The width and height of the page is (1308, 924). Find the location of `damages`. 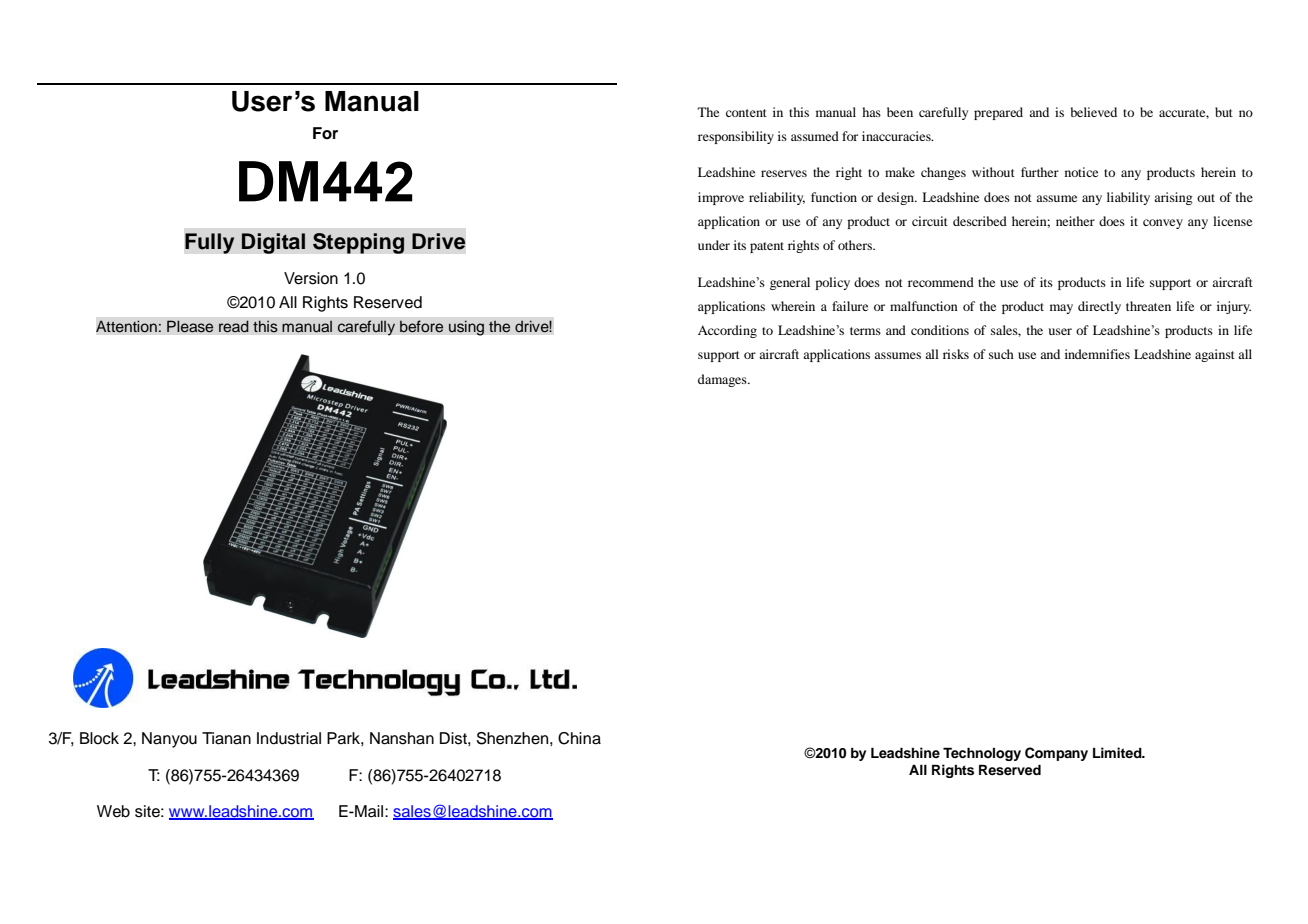

damages is located at coordinates (723, 380).
